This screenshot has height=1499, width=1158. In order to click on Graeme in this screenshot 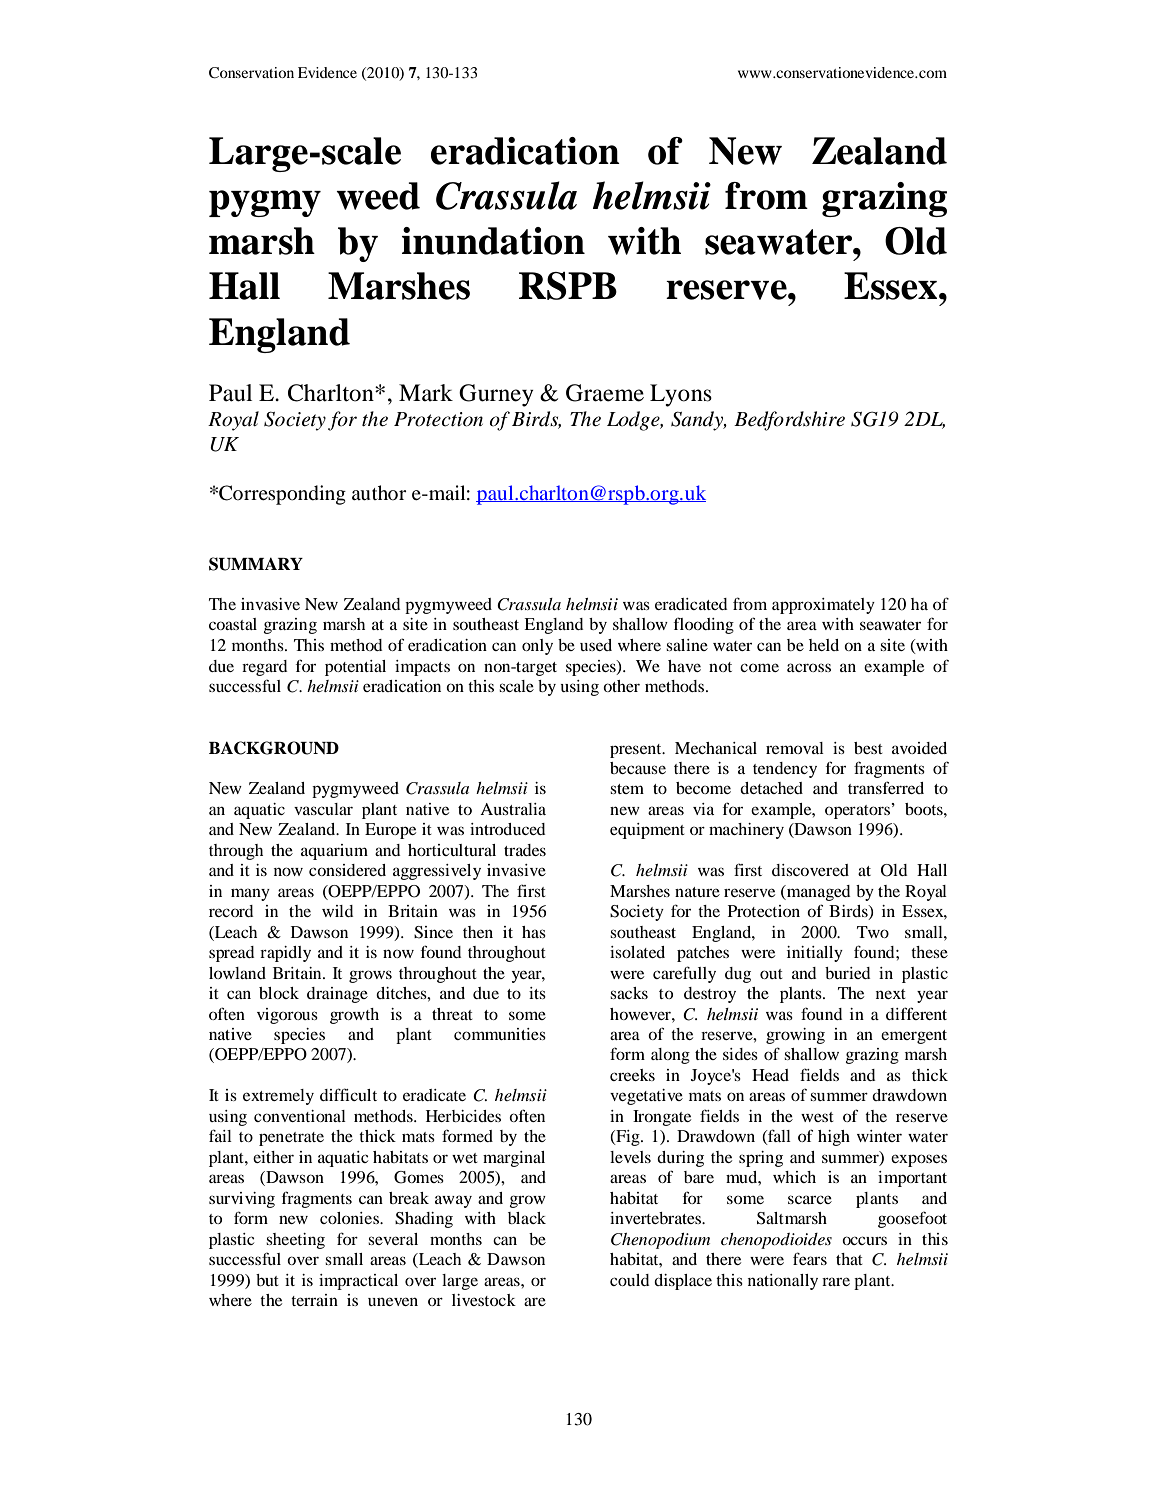, I will do `click(605, 393)`.
